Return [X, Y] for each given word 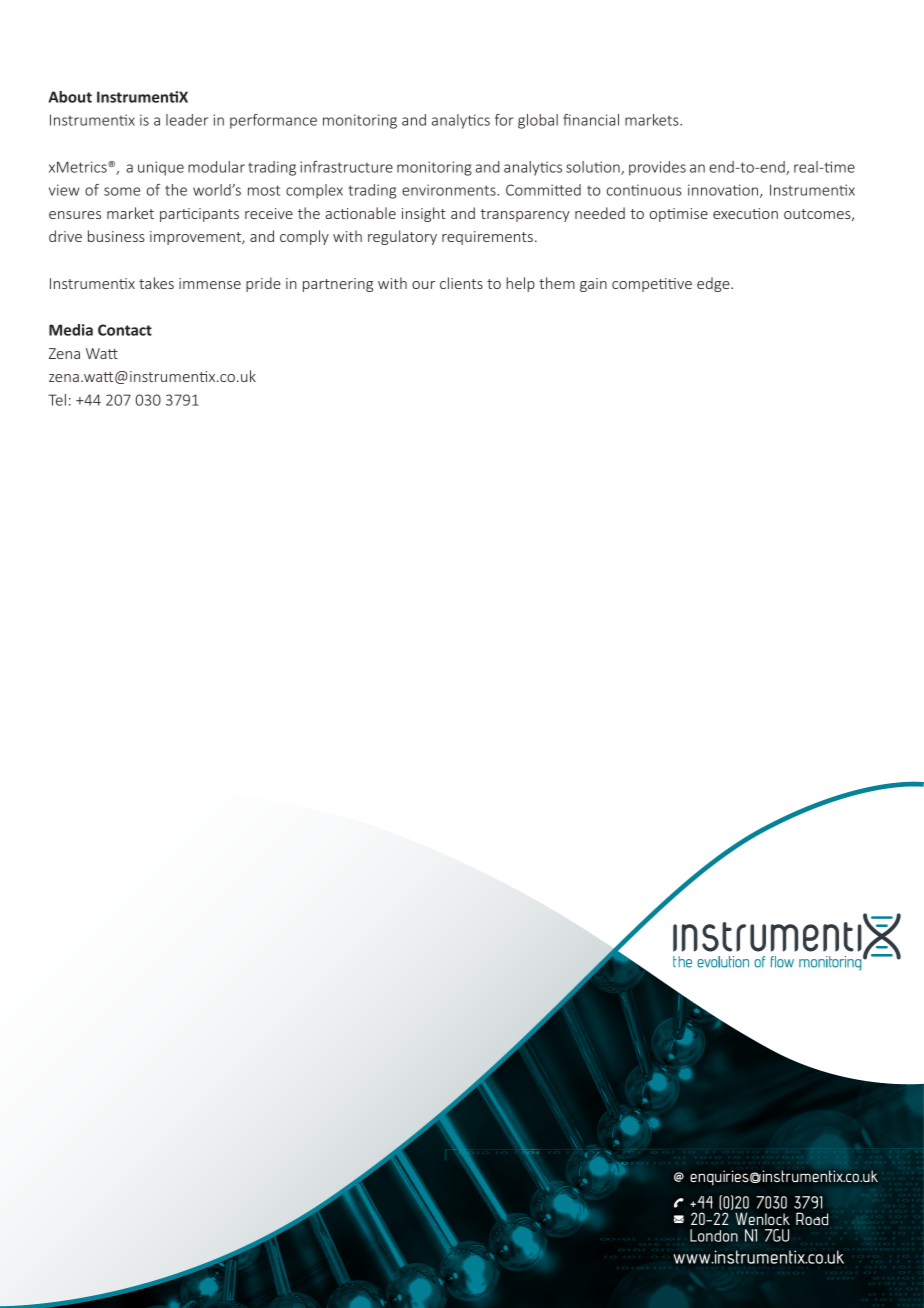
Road [812, 1218]
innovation [724, 191]
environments [450, 190]
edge [714, 284]
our [423, 285]
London [714, 1235]
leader [187, 120]
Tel [57, 400]
